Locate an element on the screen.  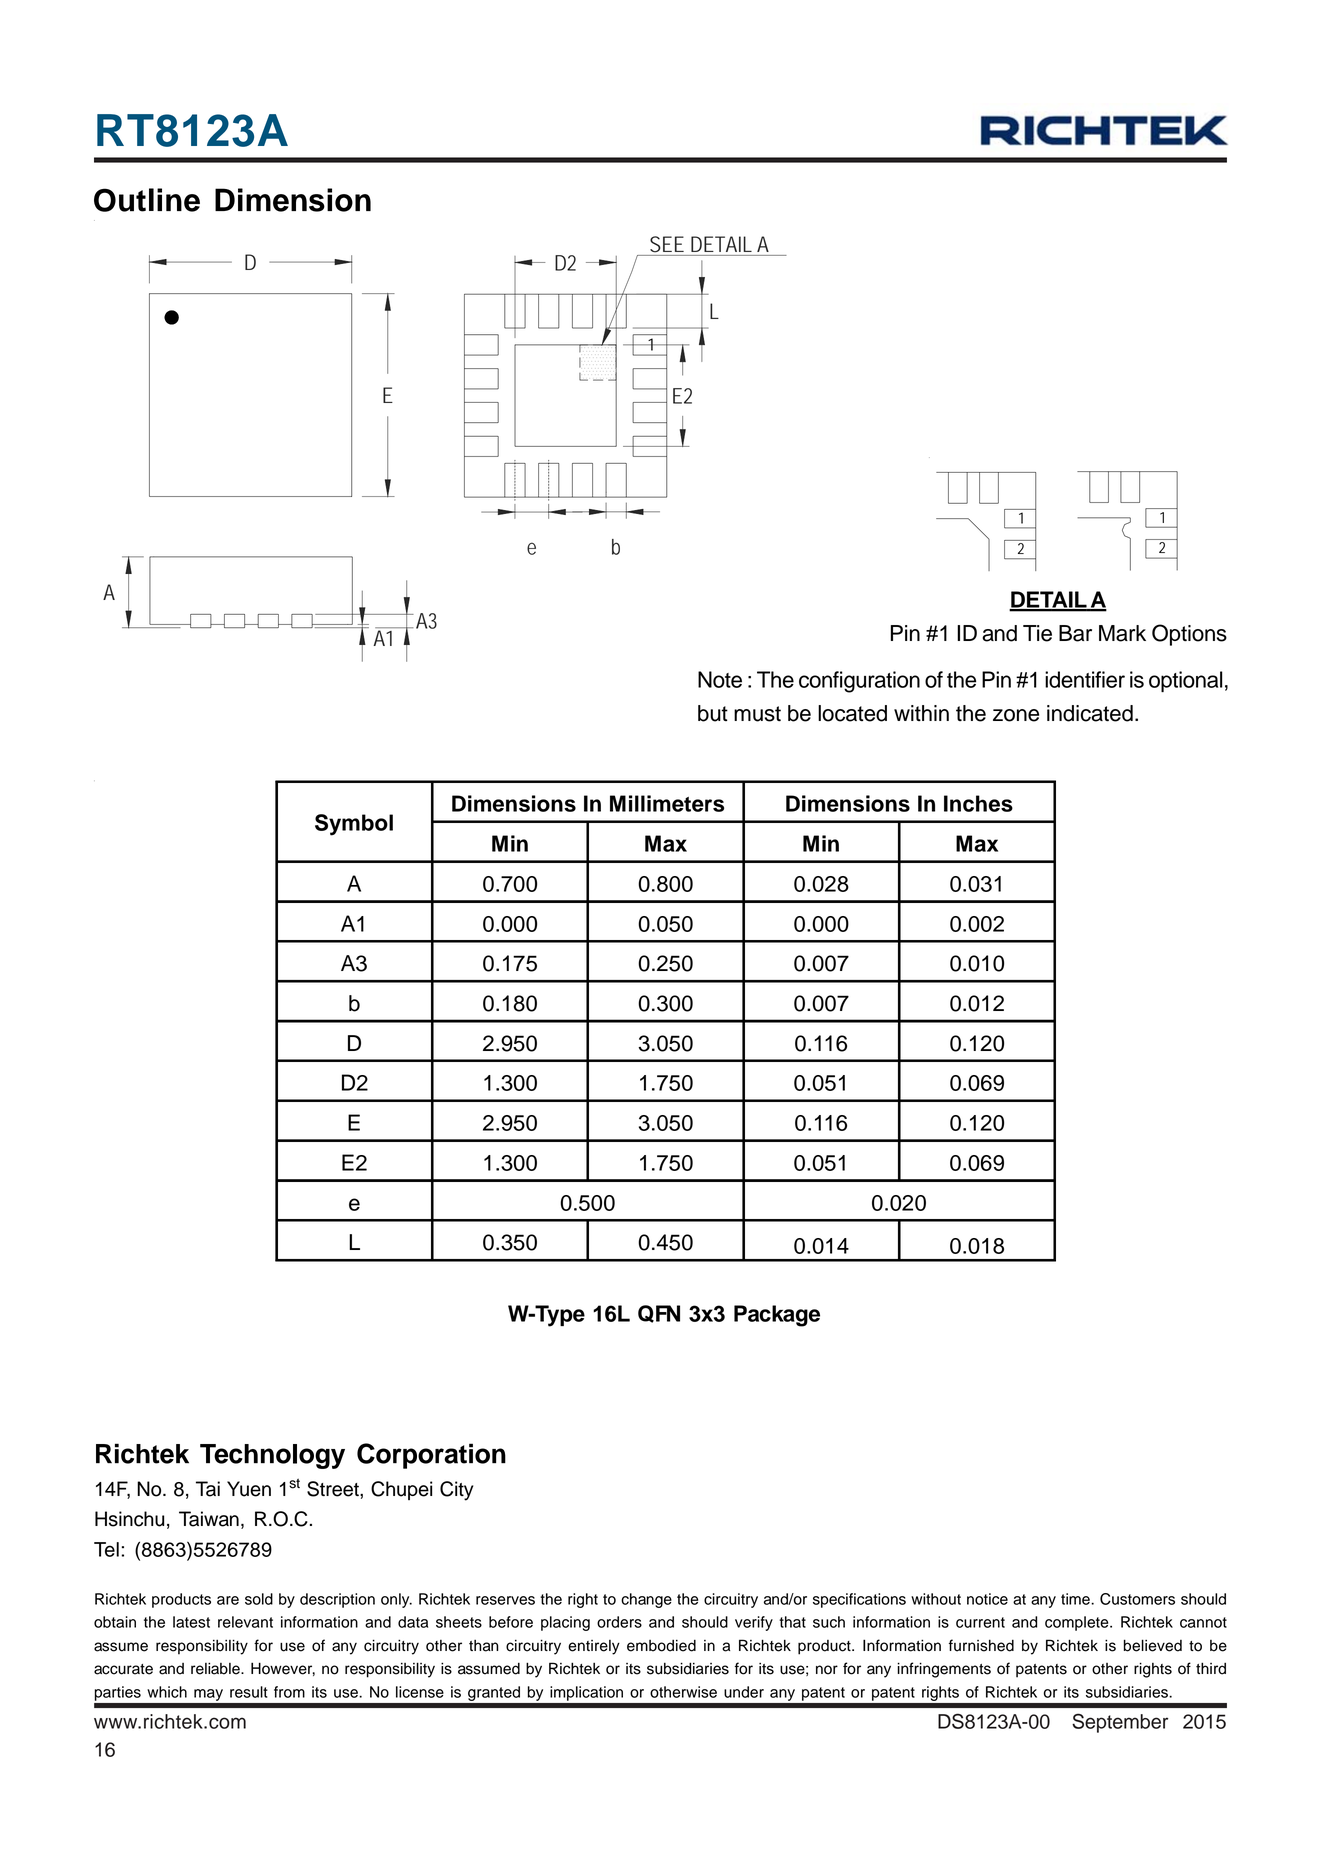
Mark is located at coordinates (1122, 633).
